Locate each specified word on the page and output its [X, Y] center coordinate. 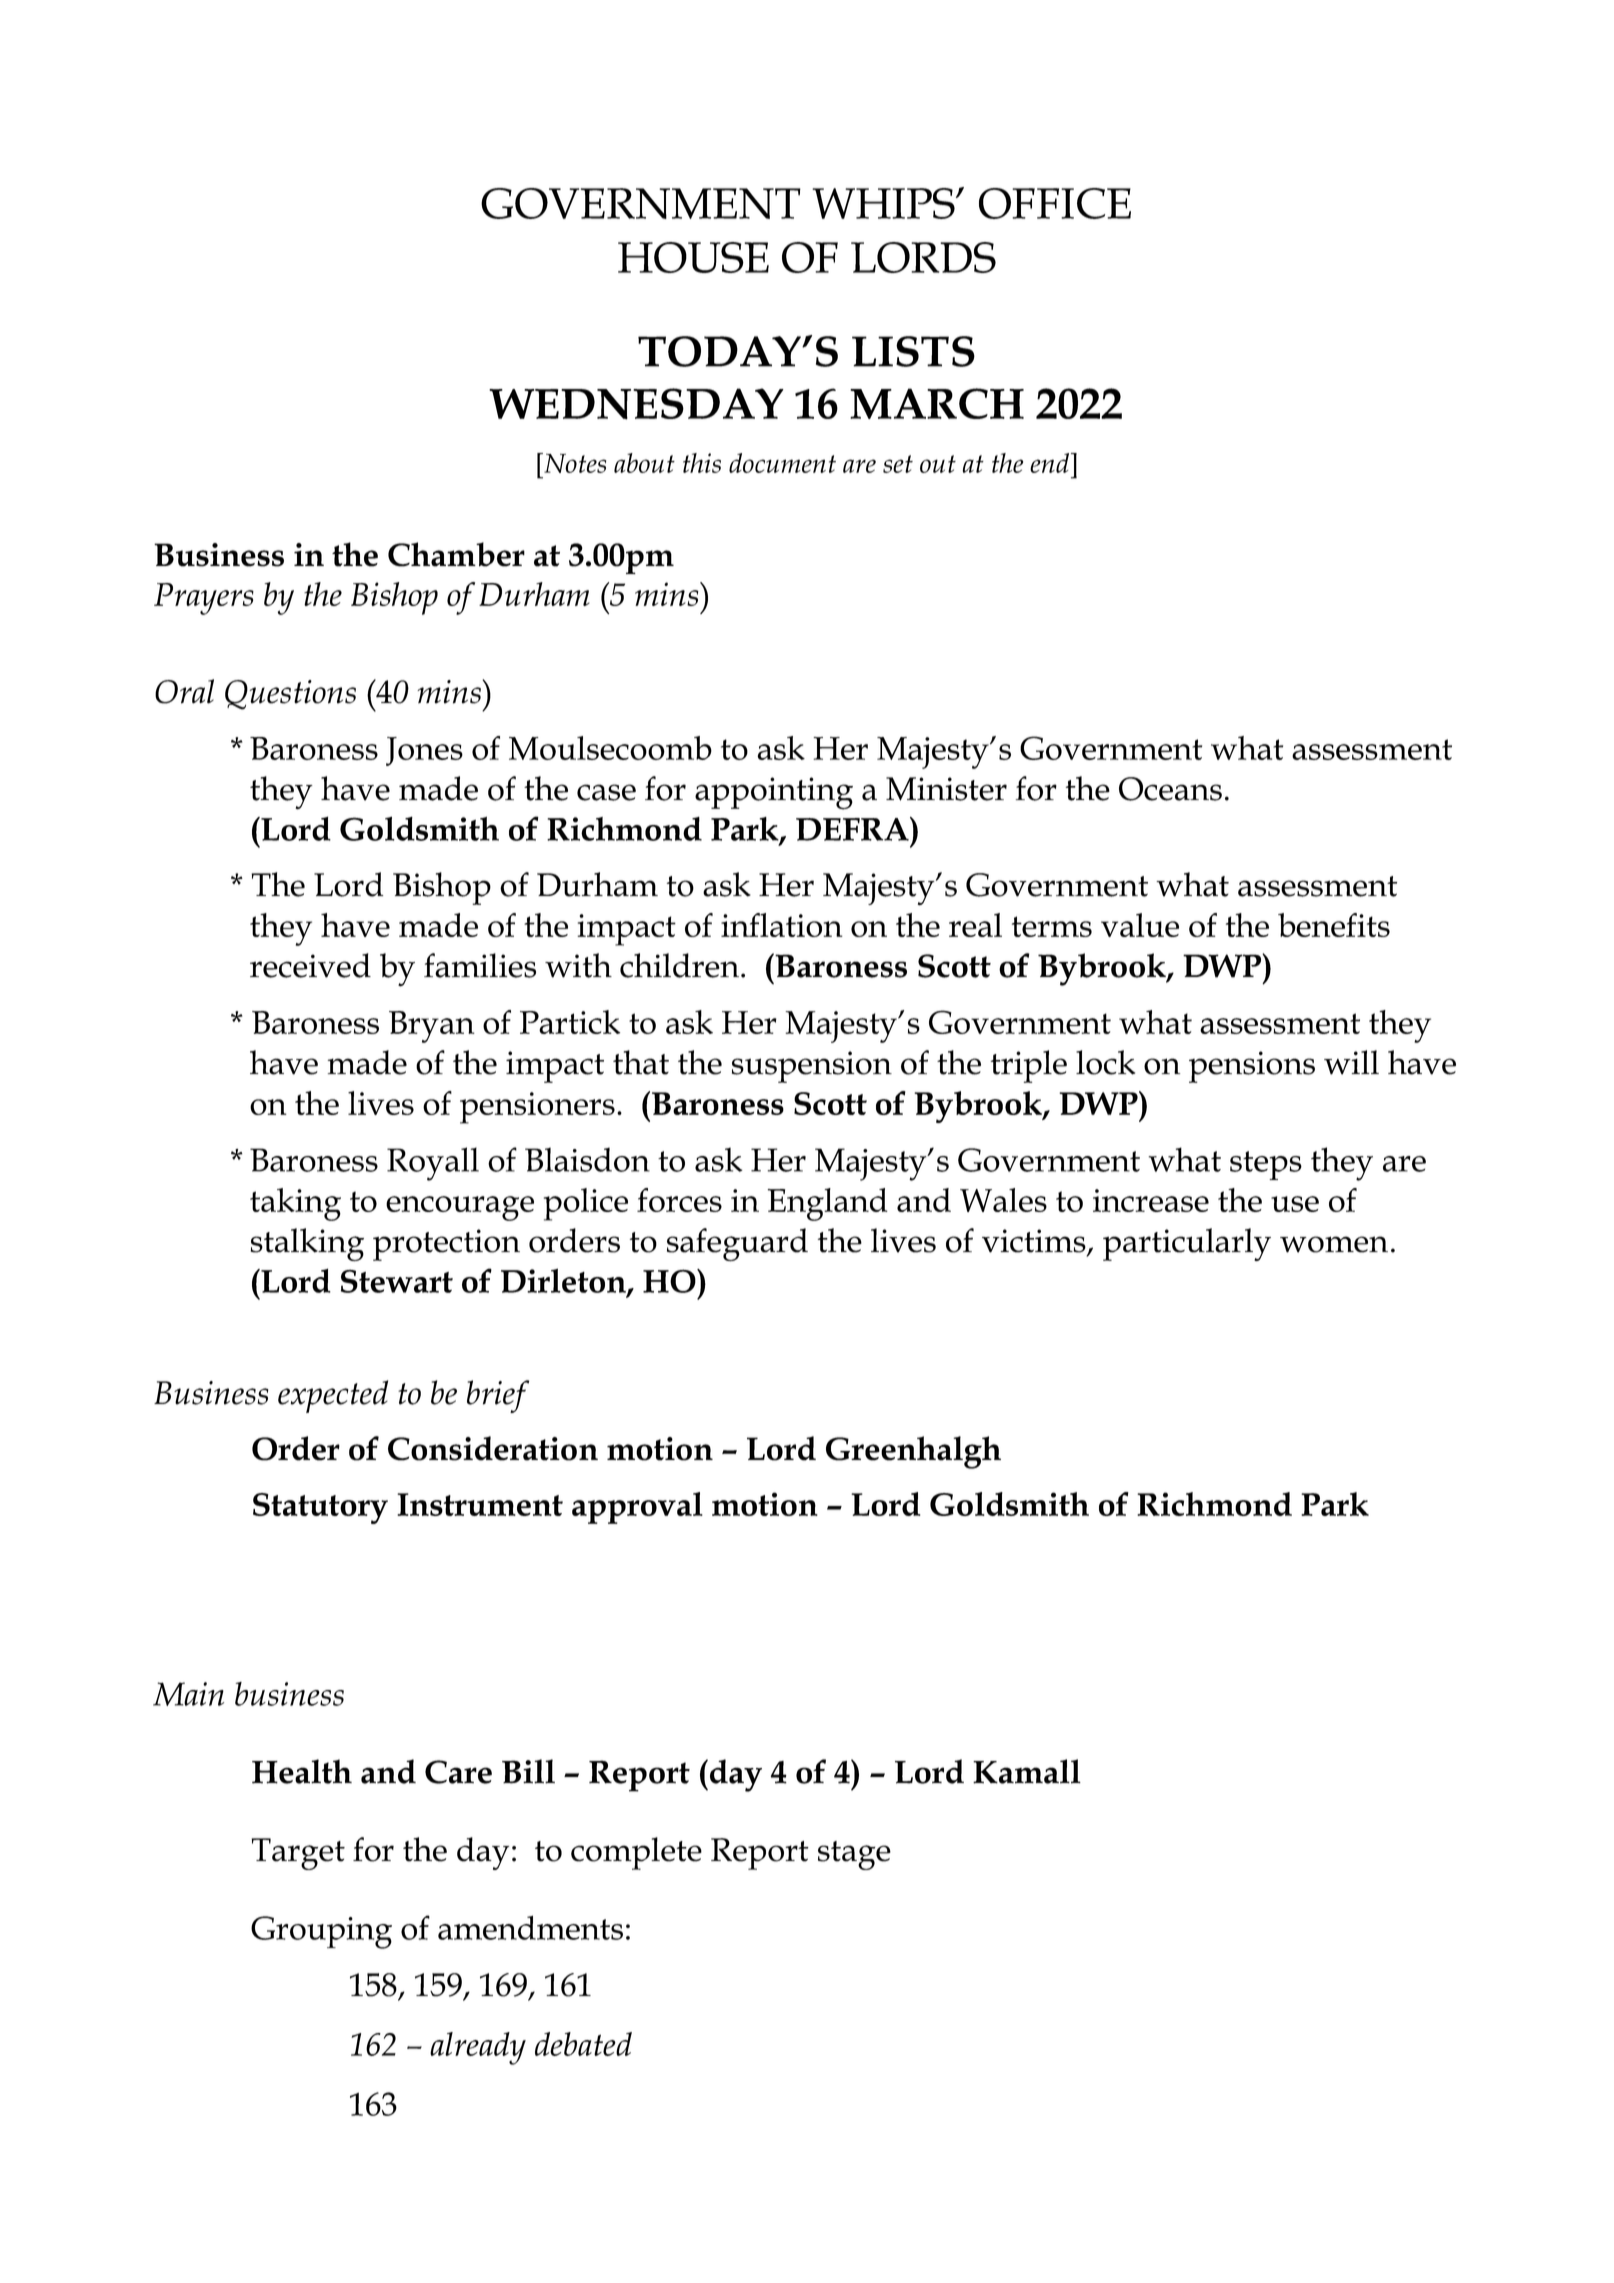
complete [636, 1853]
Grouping [321, 1932]
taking [295, 1204]
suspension [812, 1067]
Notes [574, 463]
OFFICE [1055, 203]
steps [1266, 1165]
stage [854, 1855]
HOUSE [693, 257]
